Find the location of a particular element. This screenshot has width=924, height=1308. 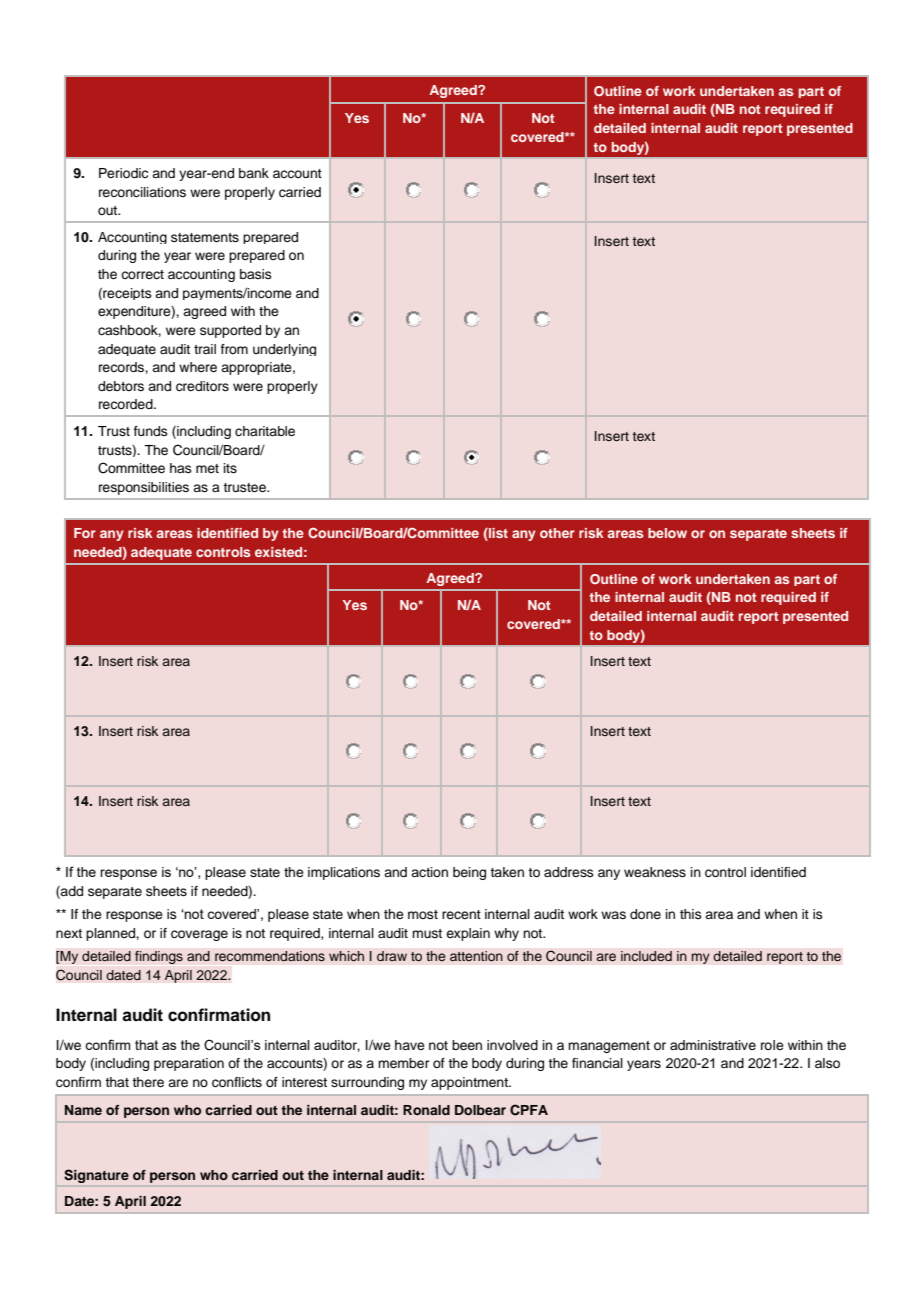

basis is located at coordinates (256, 274).
